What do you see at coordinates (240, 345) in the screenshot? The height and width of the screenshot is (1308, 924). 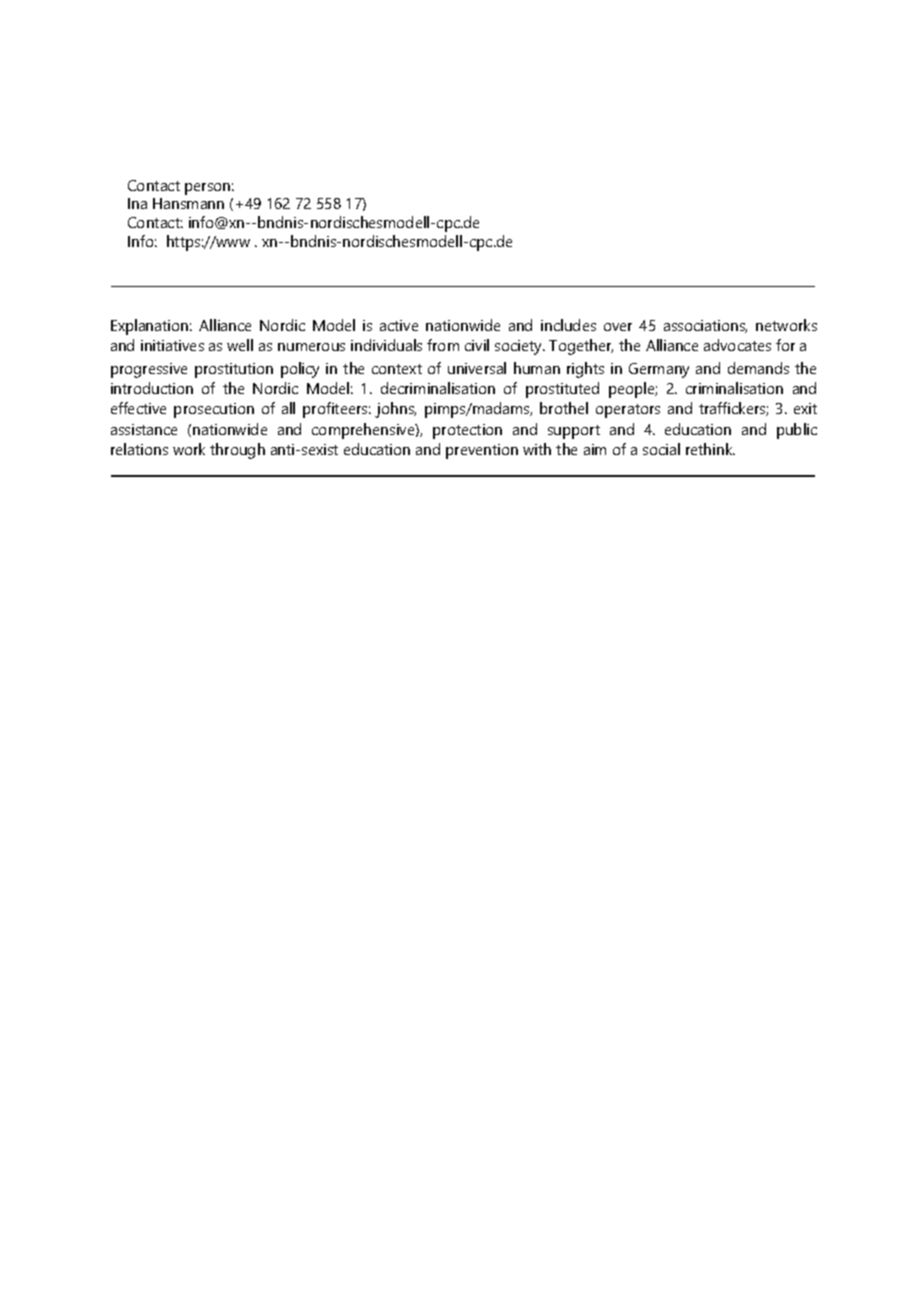 I see `well` at bounding box center [240, 345].
